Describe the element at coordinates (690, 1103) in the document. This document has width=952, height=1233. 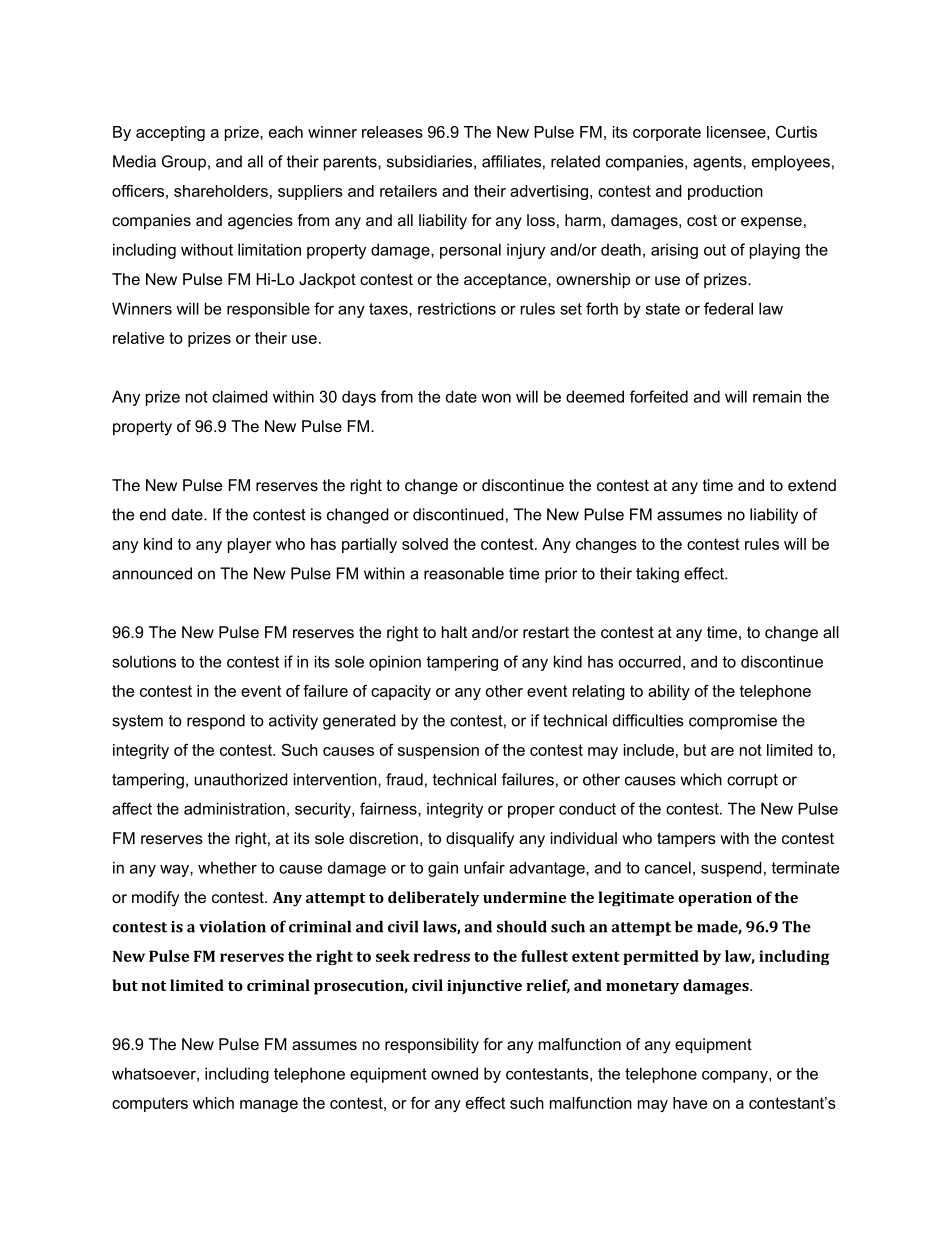
I see `have` at that location.
